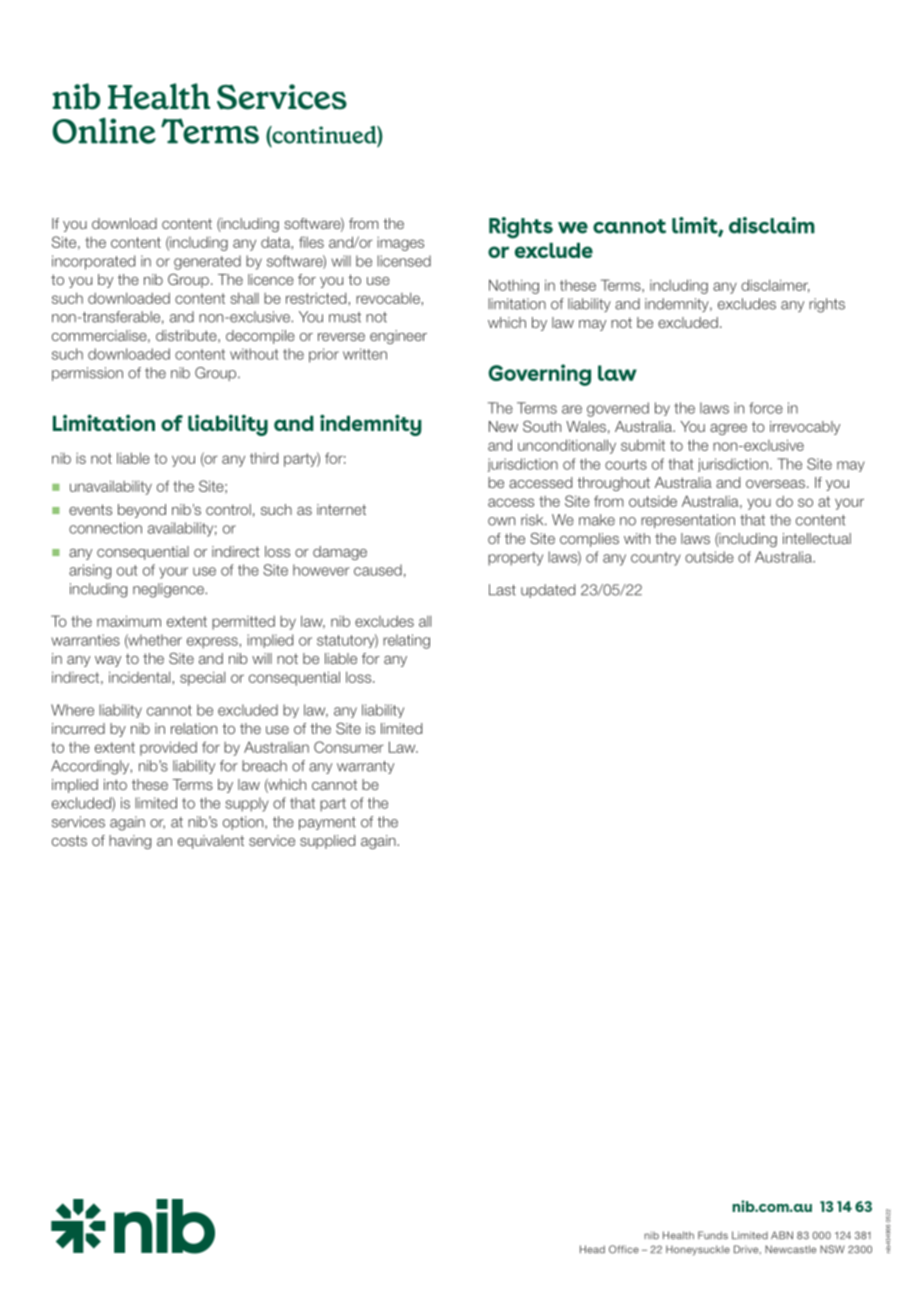 The image size is (924, 1308). Describe the element at coordinates (656, 559) in the document. I see `country` at that location.
